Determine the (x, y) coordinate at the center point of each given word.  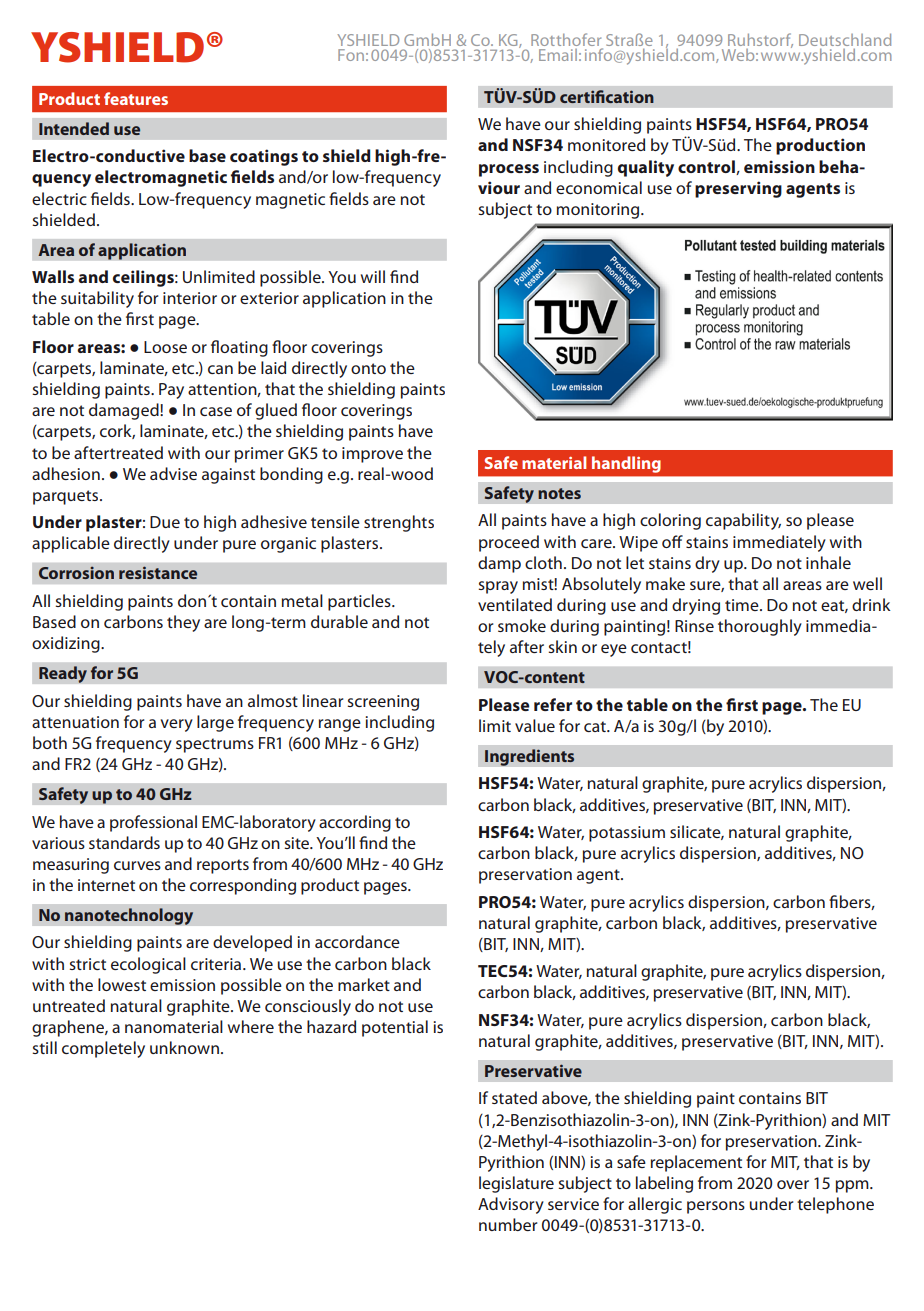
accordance (357, 941)
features (136, 98)
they (183, 623)
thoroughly (760, 627)
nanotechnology (129, 916)
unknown (184, 1047)
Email (558, 55)
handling (626, 464)
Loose (165, 347)
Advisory (511, 1205)
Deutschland (845, 39)
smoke (522, 625)
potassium (627, 834)
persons (716, 1207)
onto (368, 368)
